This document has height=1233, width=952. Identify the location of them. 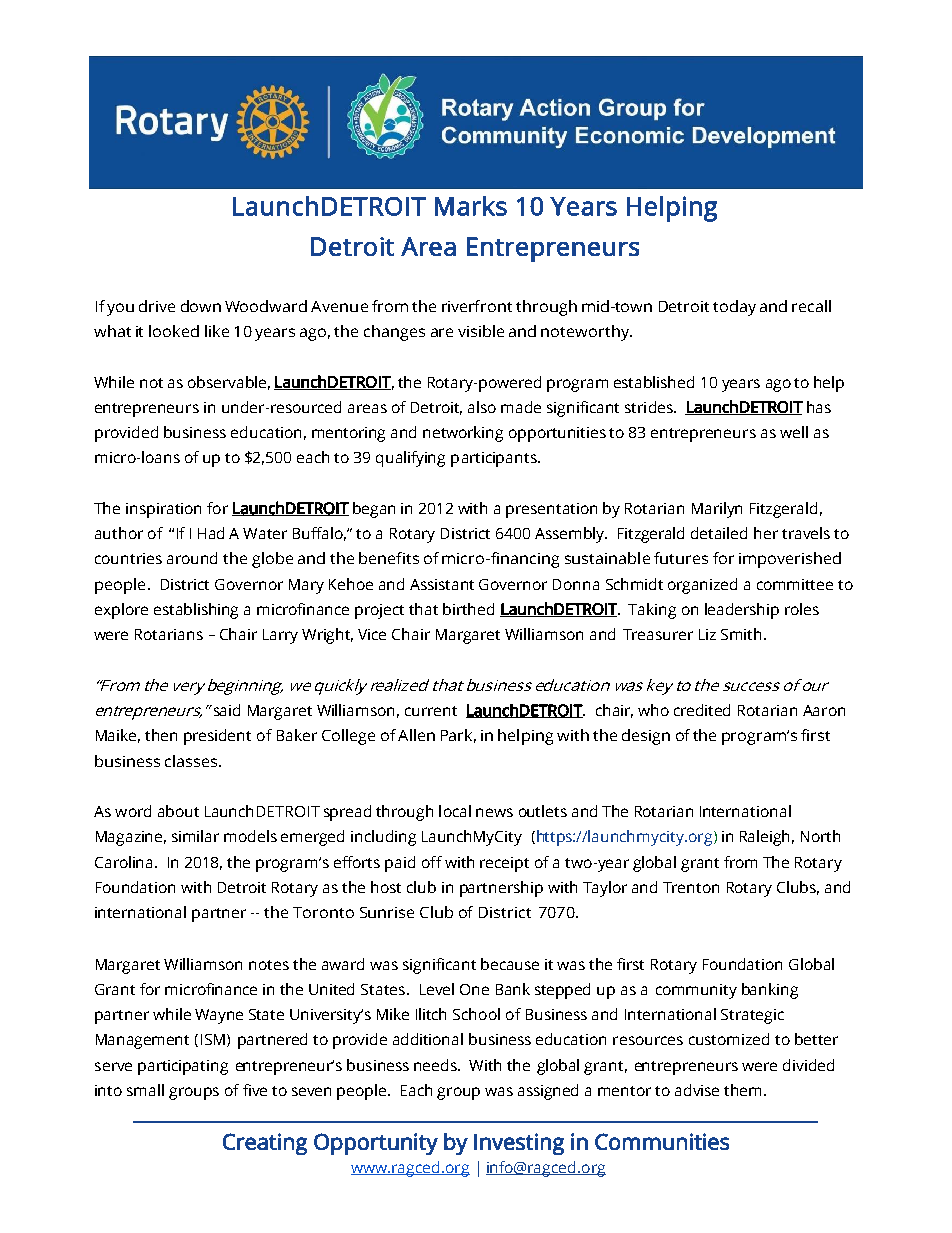
(742, 1090).
